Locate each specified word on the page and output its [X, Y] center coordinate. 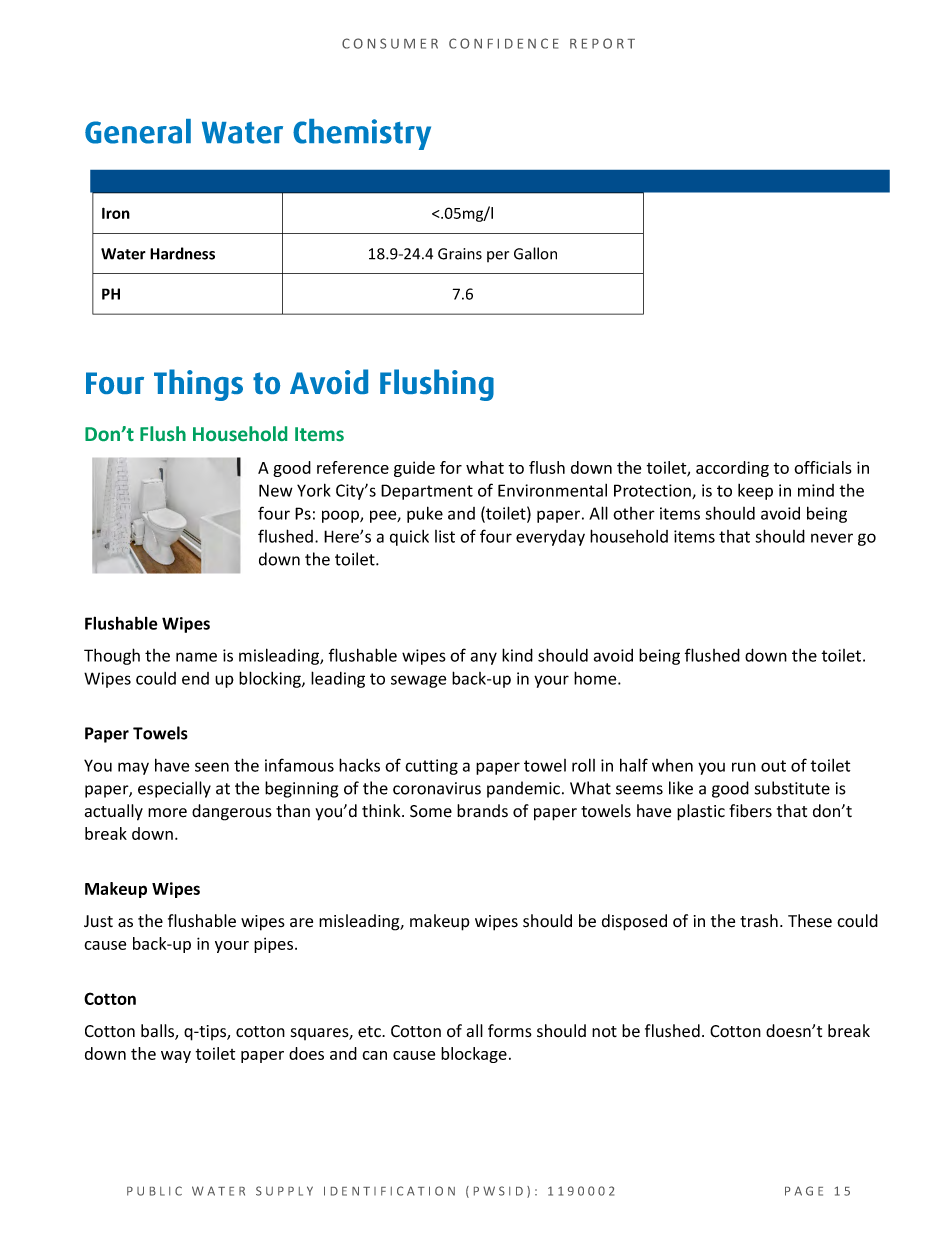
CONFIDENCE [504, 43]
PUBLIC [154, 1191]
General [138, 131]
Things [198, 385]
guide [414, 469]
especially [174, 789]
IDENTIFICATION [389, 1191]
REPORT [602, 43]
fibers [750, 811]
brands [482, 811]
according [732, 469]
